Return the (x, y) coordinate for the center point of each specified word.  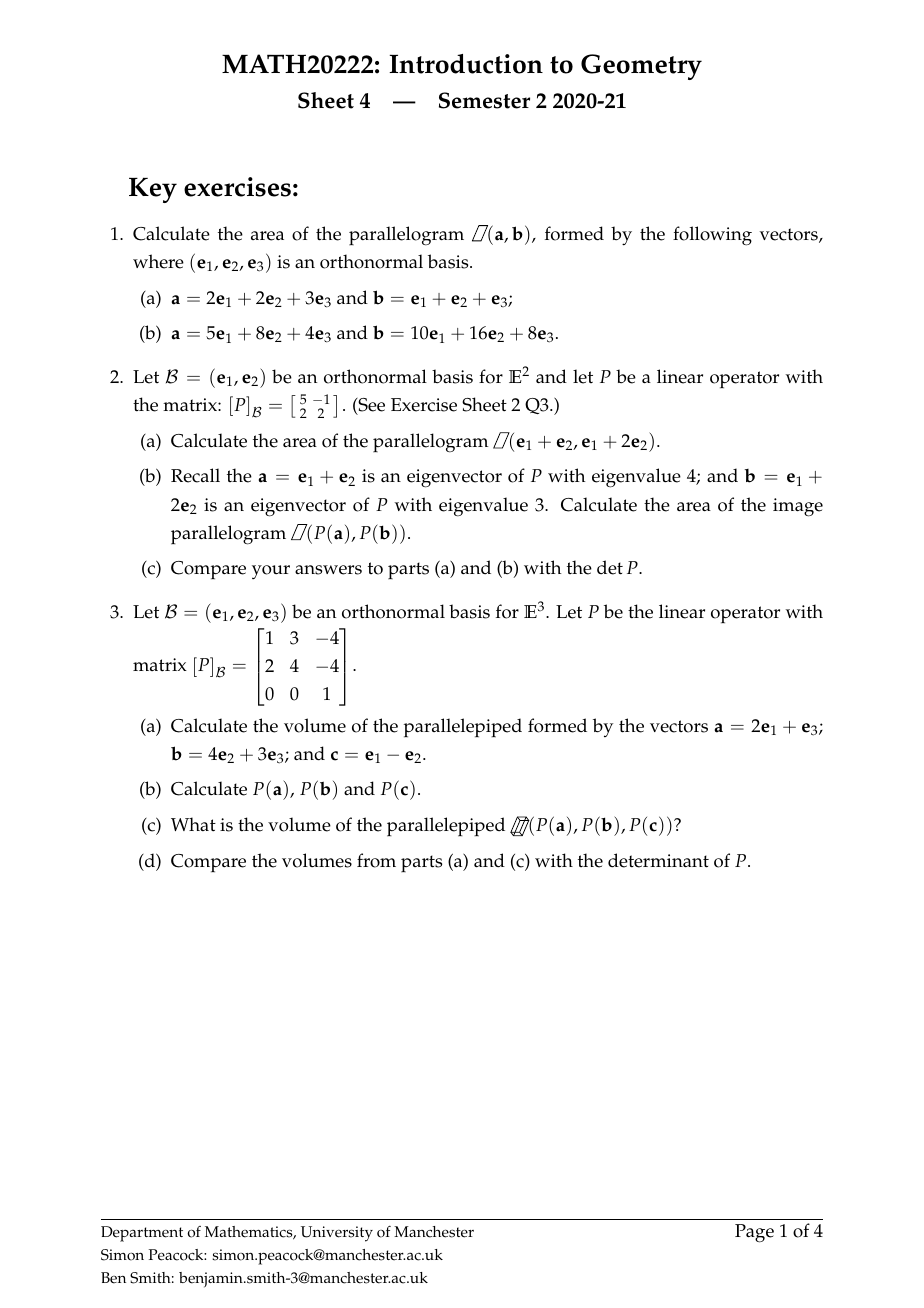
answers (328, 570)
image (798, 507)
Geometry (641, 67)
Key (153, 190)
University (337, 1234)
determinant (658, 860)
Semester (484, 100)
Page (754, 1233)
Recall (195, 475)
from (376, 860)
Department (142, 1234)
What (193, 824)
